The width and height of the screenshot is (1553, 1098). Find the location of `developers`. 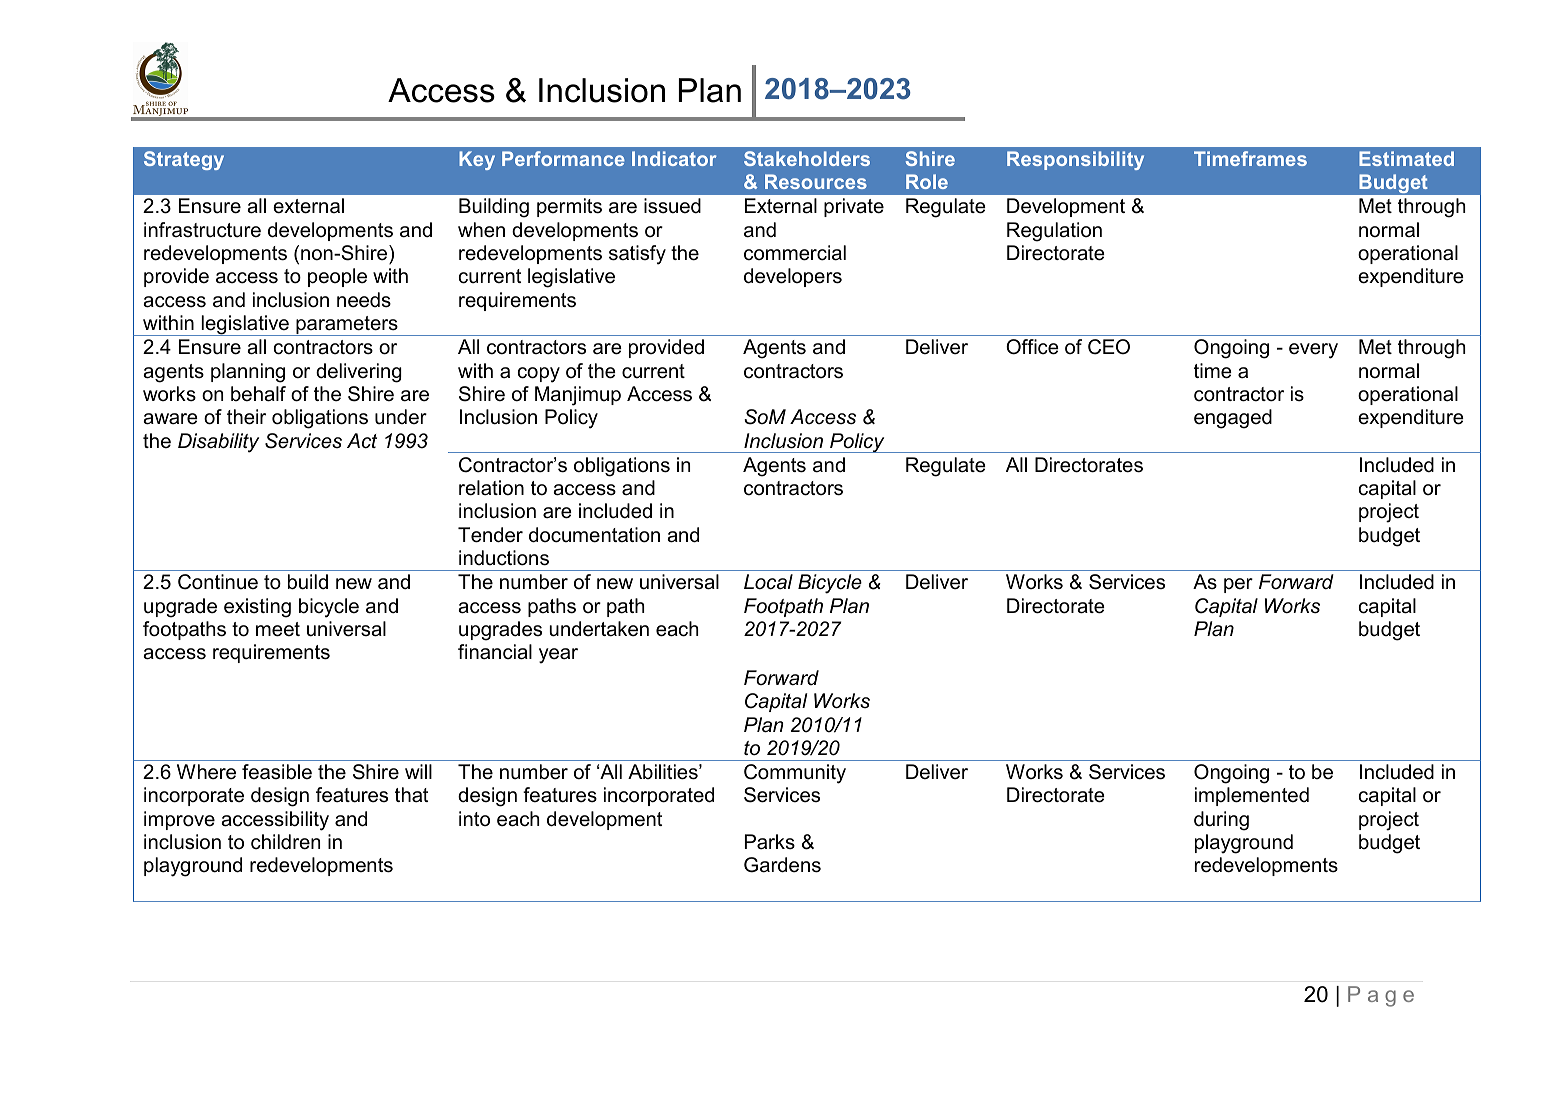

developers is located at coordinates (793, 277).
